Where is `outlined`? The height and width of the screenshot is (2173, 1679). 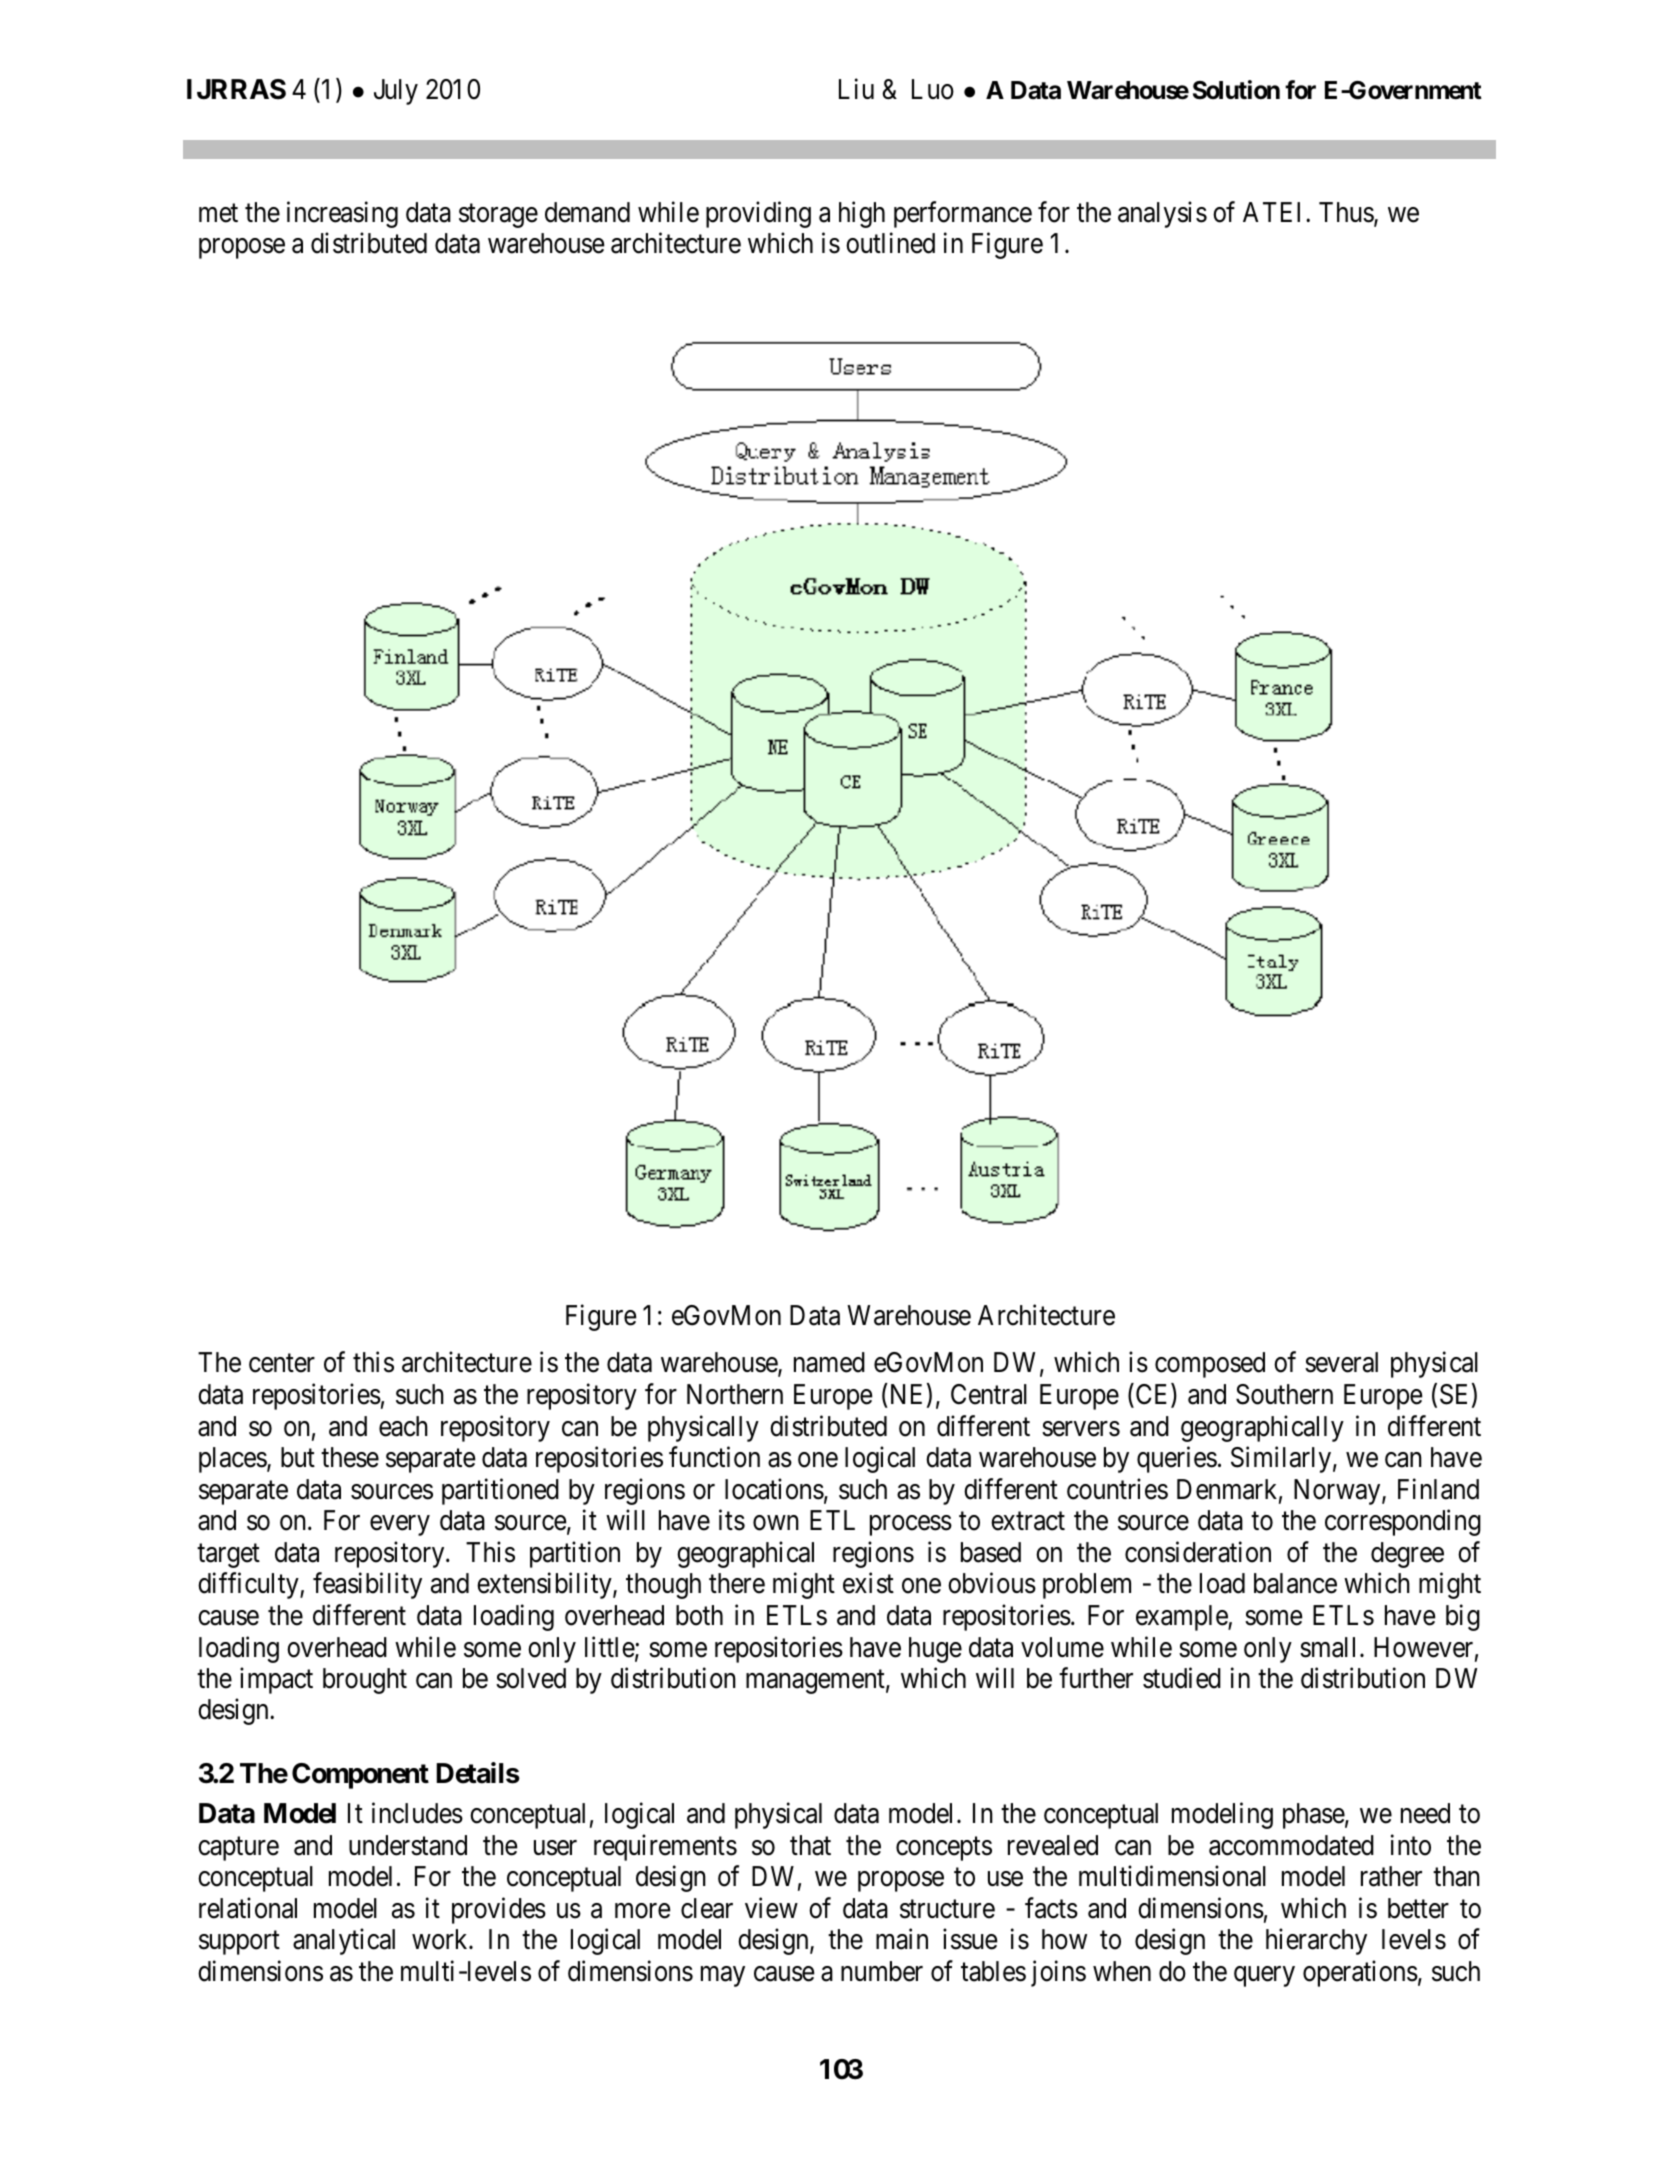
outlined is located at coordinates (890, 243).
